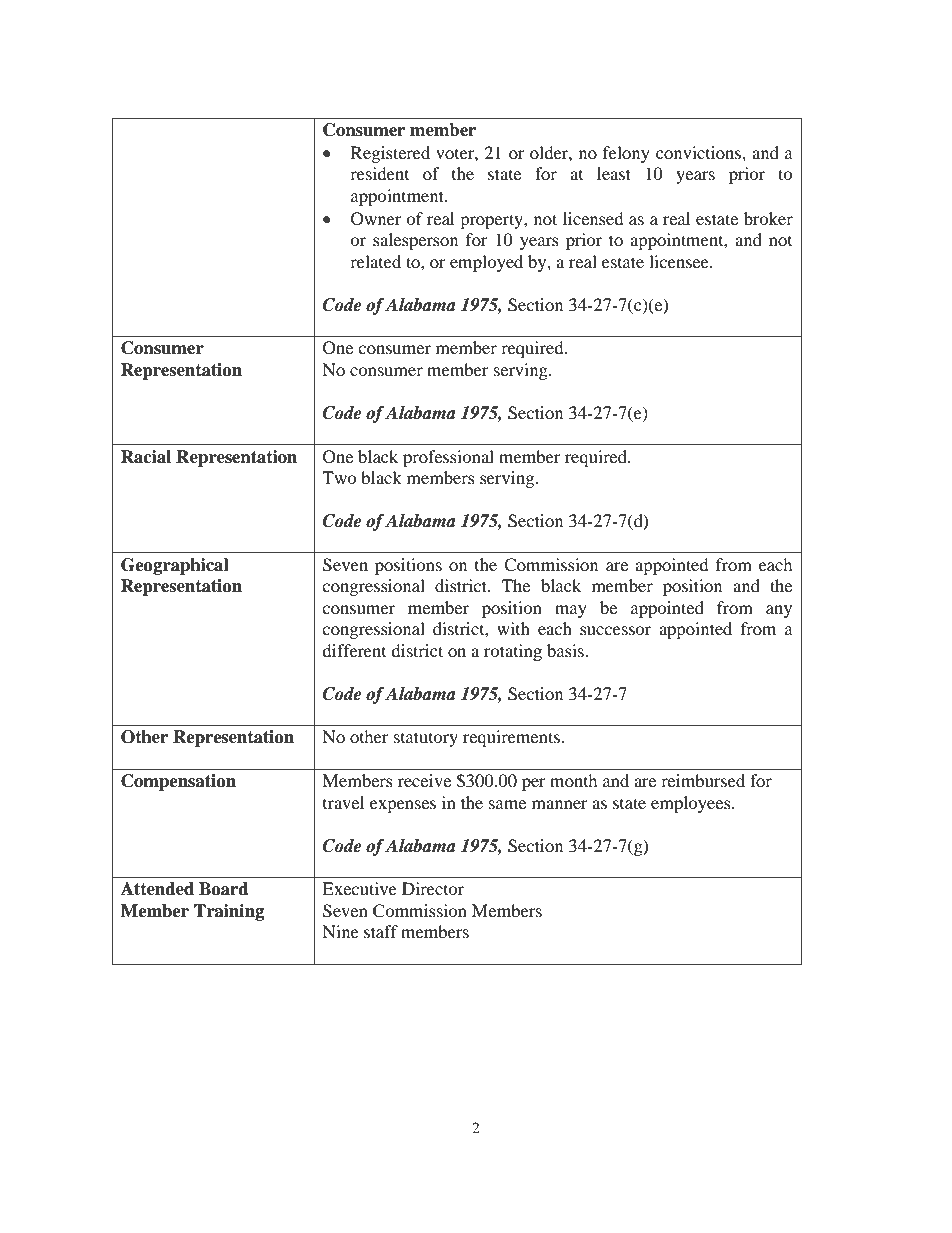 The image size is (952, 1233). Describe the element at coordinates (692, 804) in the page. I see `employees` at that location.
